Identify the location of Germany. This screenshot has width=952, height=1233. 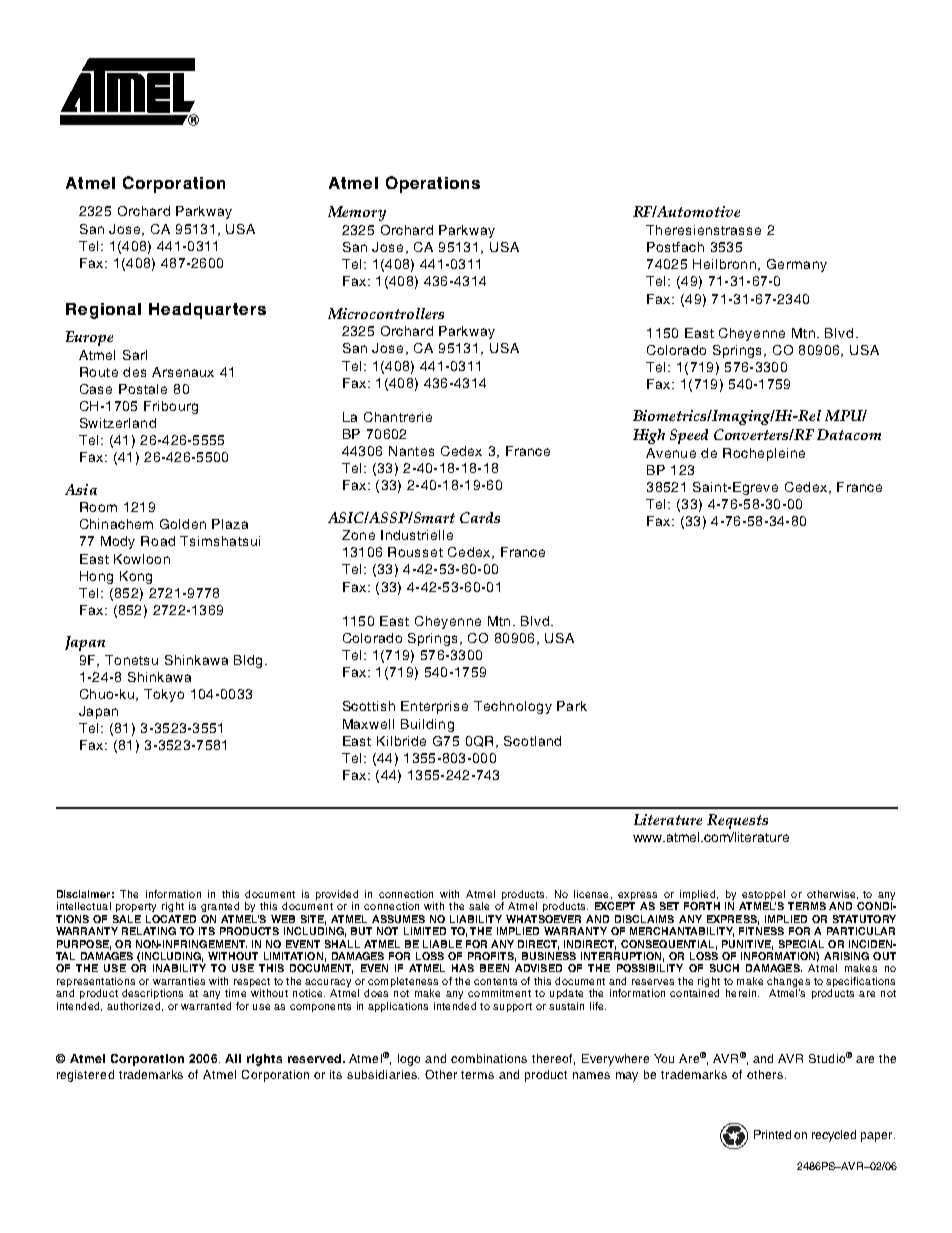
(797, 265).
